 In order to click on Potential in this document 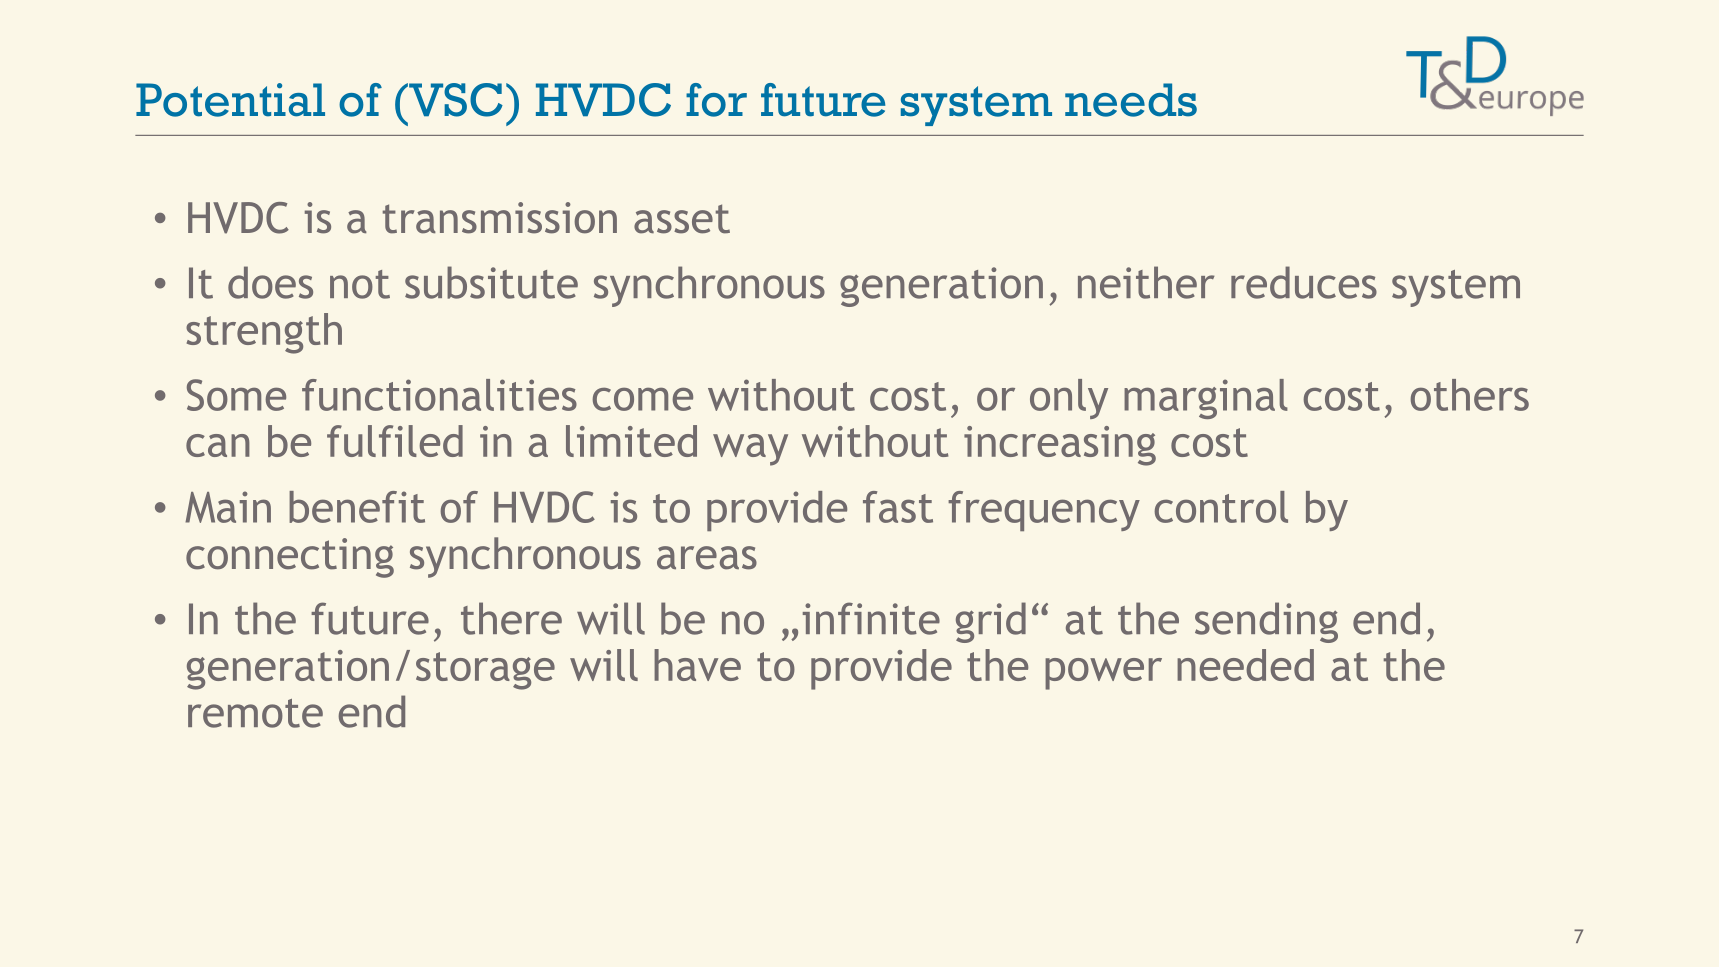, I will do `click(230, 100)`.
